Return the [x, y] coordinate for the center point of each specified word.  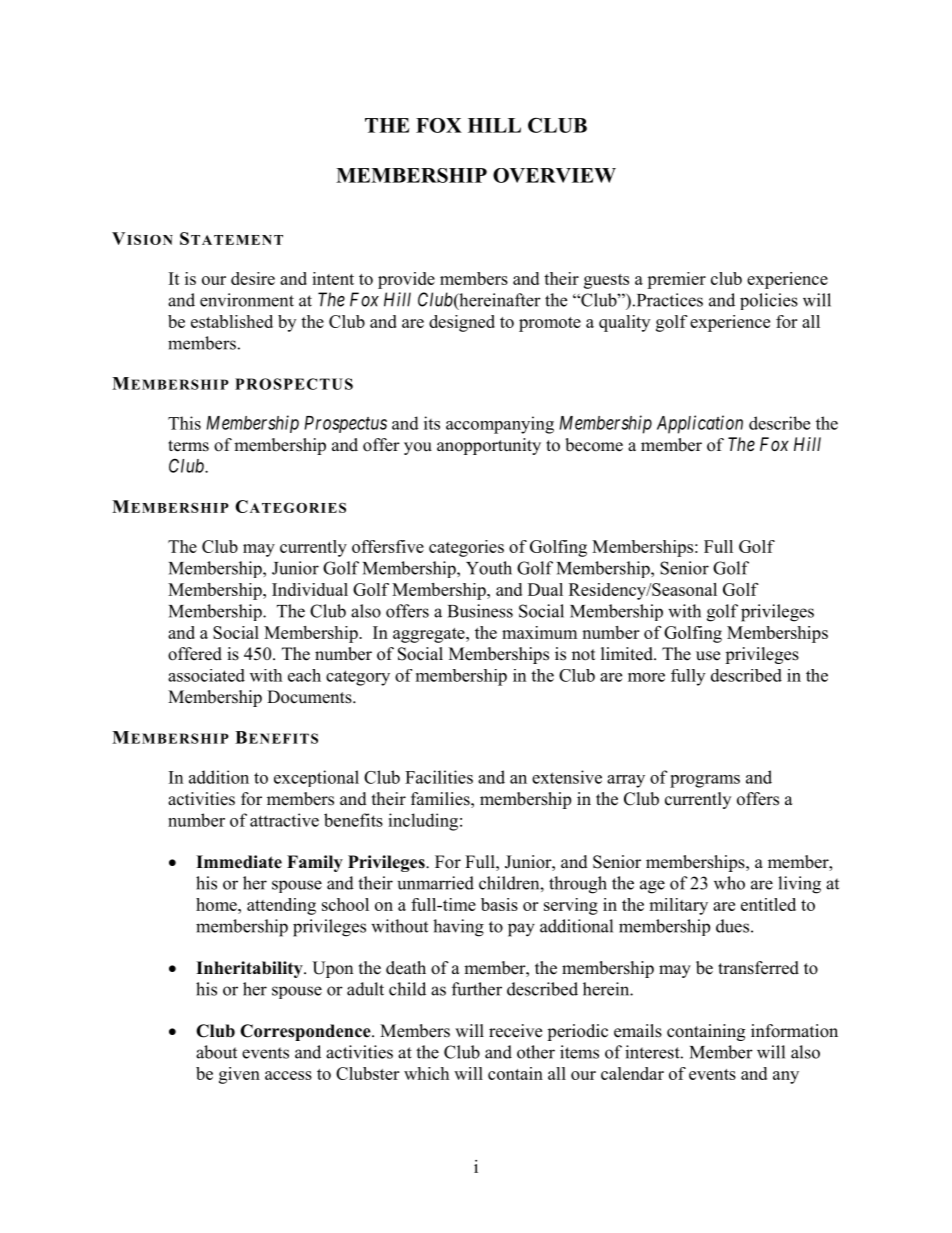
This [184, 423]
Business [480, 611]
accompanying [500, 425]
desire [253, 278]
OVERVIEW [554, 175]
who [729, 883]
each [304, 675]
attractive [284, 820]
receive [515, 1031]
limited [628, 654]
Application [700, 424]
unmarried [436, 883]
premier [676, 280]
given [239, 1075]
